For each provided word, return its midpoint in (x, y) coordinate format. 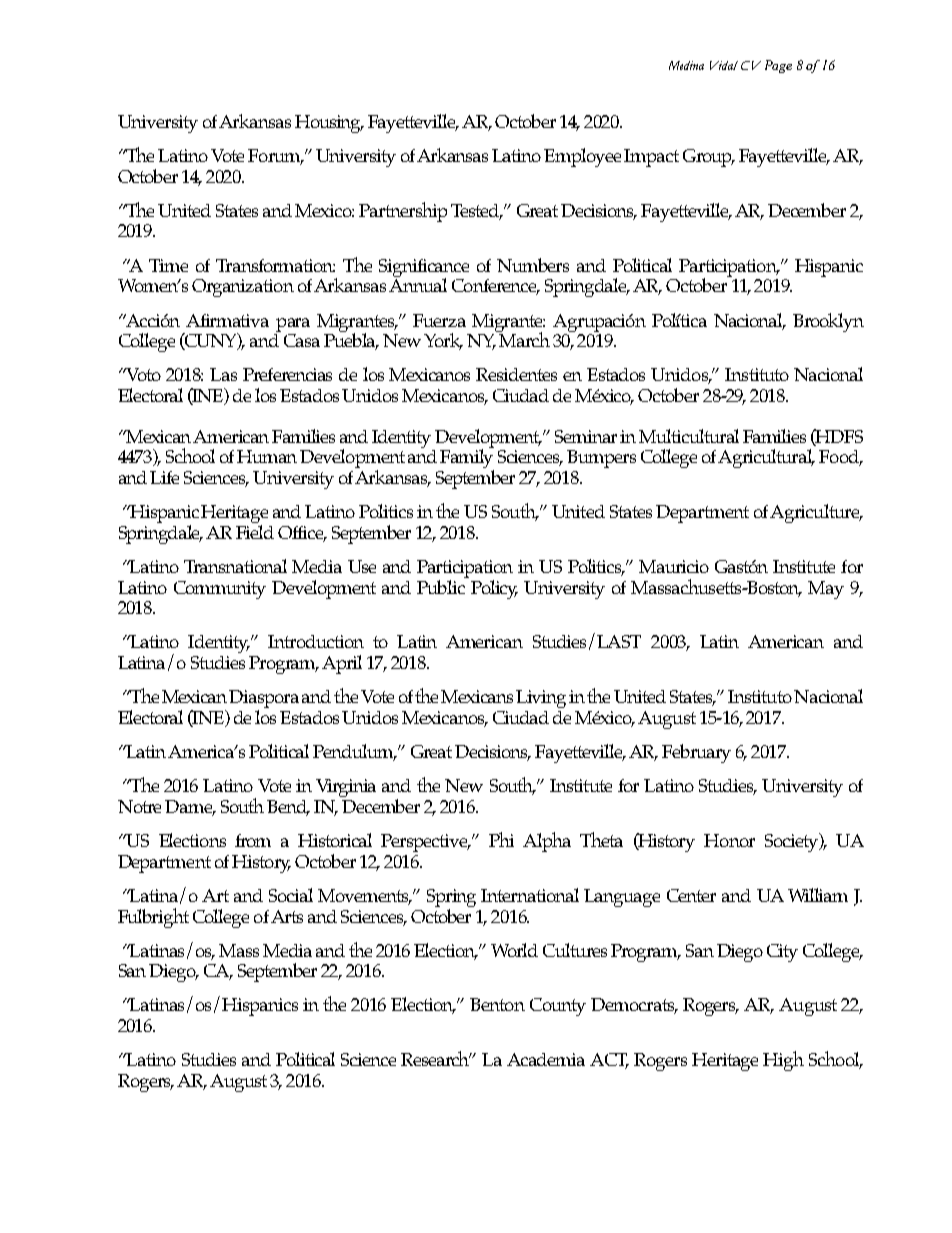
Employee (582, 157)
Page (778, 66)
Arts (287, 916)
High (783, 1061)
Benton (497, 1004)
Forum (275, 157)
